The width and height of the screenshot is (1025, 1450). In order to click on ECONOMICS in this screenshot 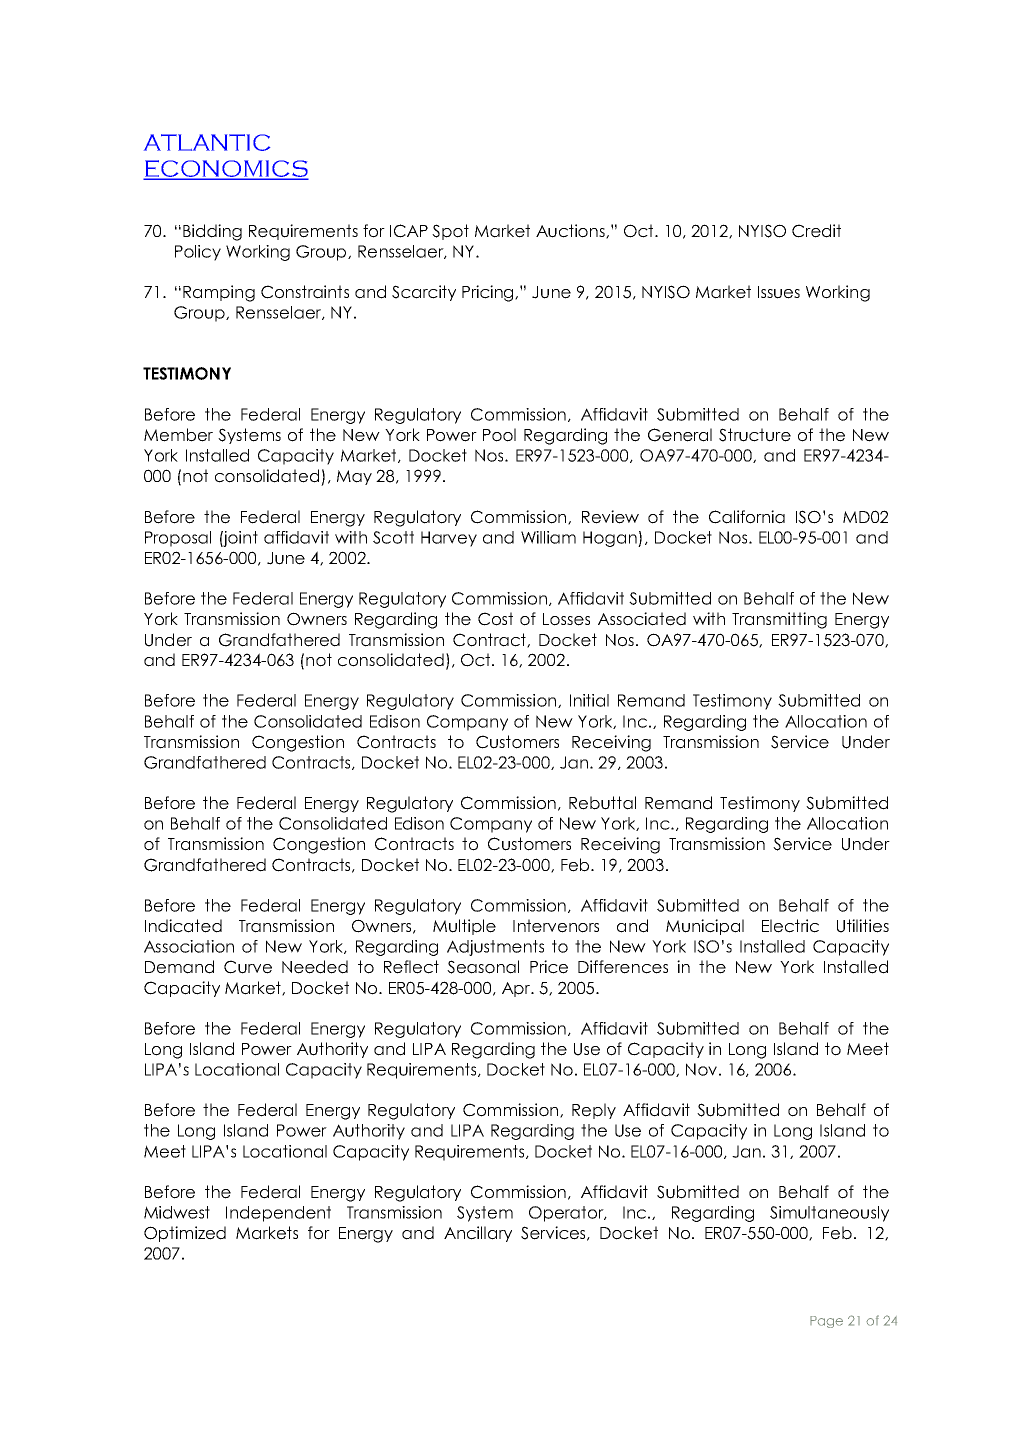, I will do `click(226, 169)`.
